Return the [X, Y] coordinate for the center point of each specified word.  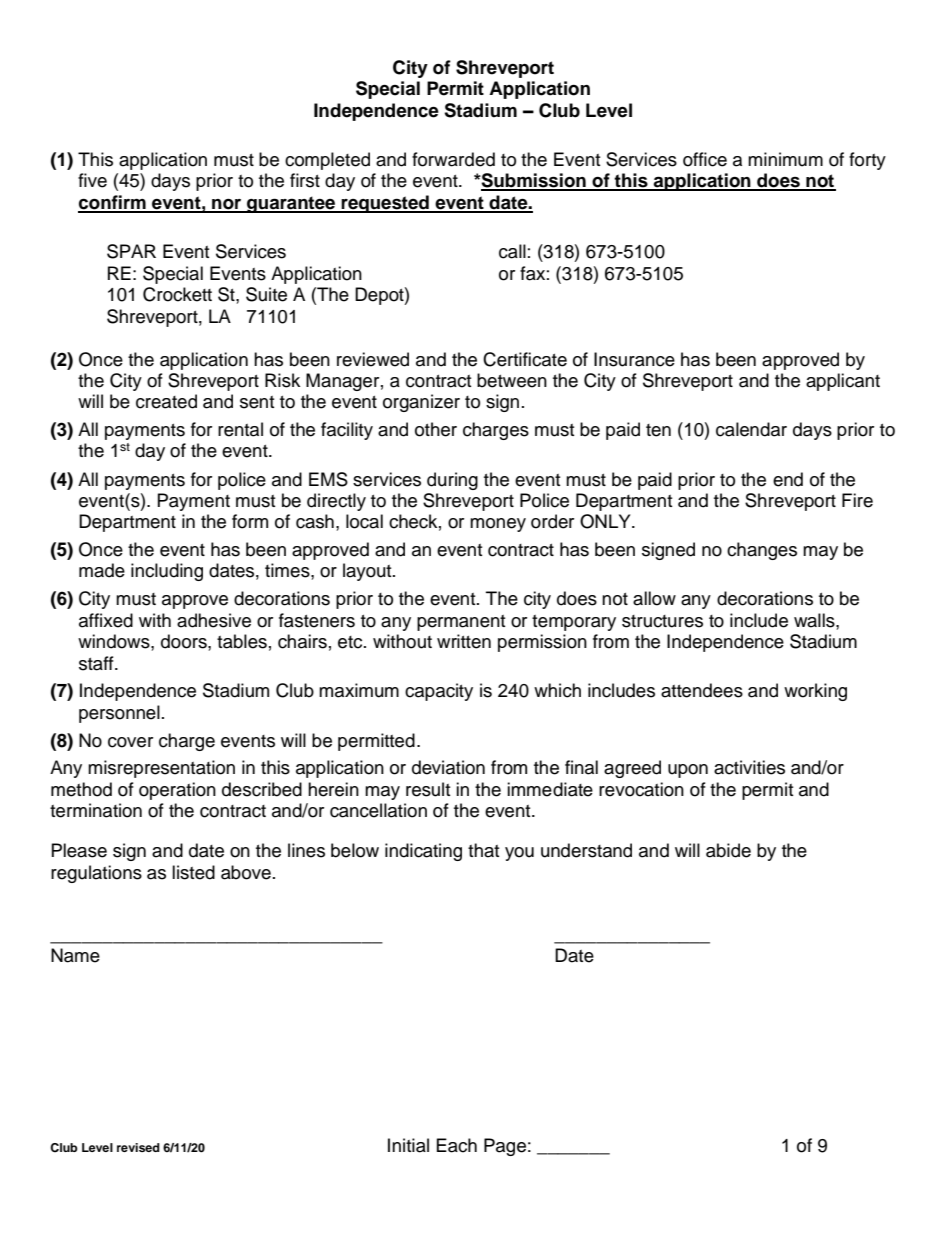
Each [457, 1145]
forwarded [453, 159]
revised [138, 1147]
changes [762, 551]
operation [177, 791]
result [428, 789]
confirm [113, 203]
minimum [785, 159]
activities [749, 767]
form [250, 521]
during [452, 481]
